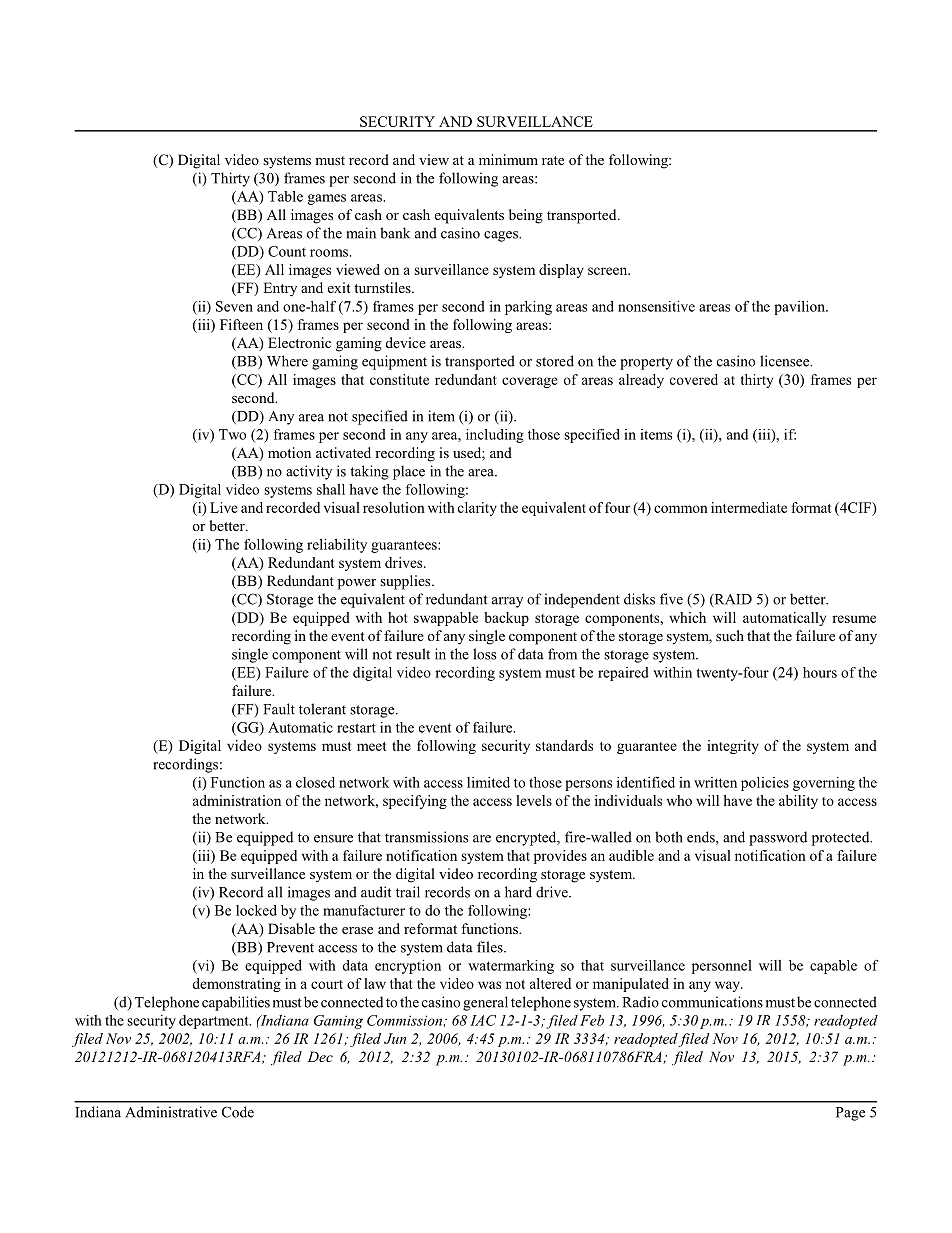 This screenshot has width=952, height=1233. What do you see at coordinates (506, 619) in the screenshot?
I see `backup` at bounding box center [506, 619].
